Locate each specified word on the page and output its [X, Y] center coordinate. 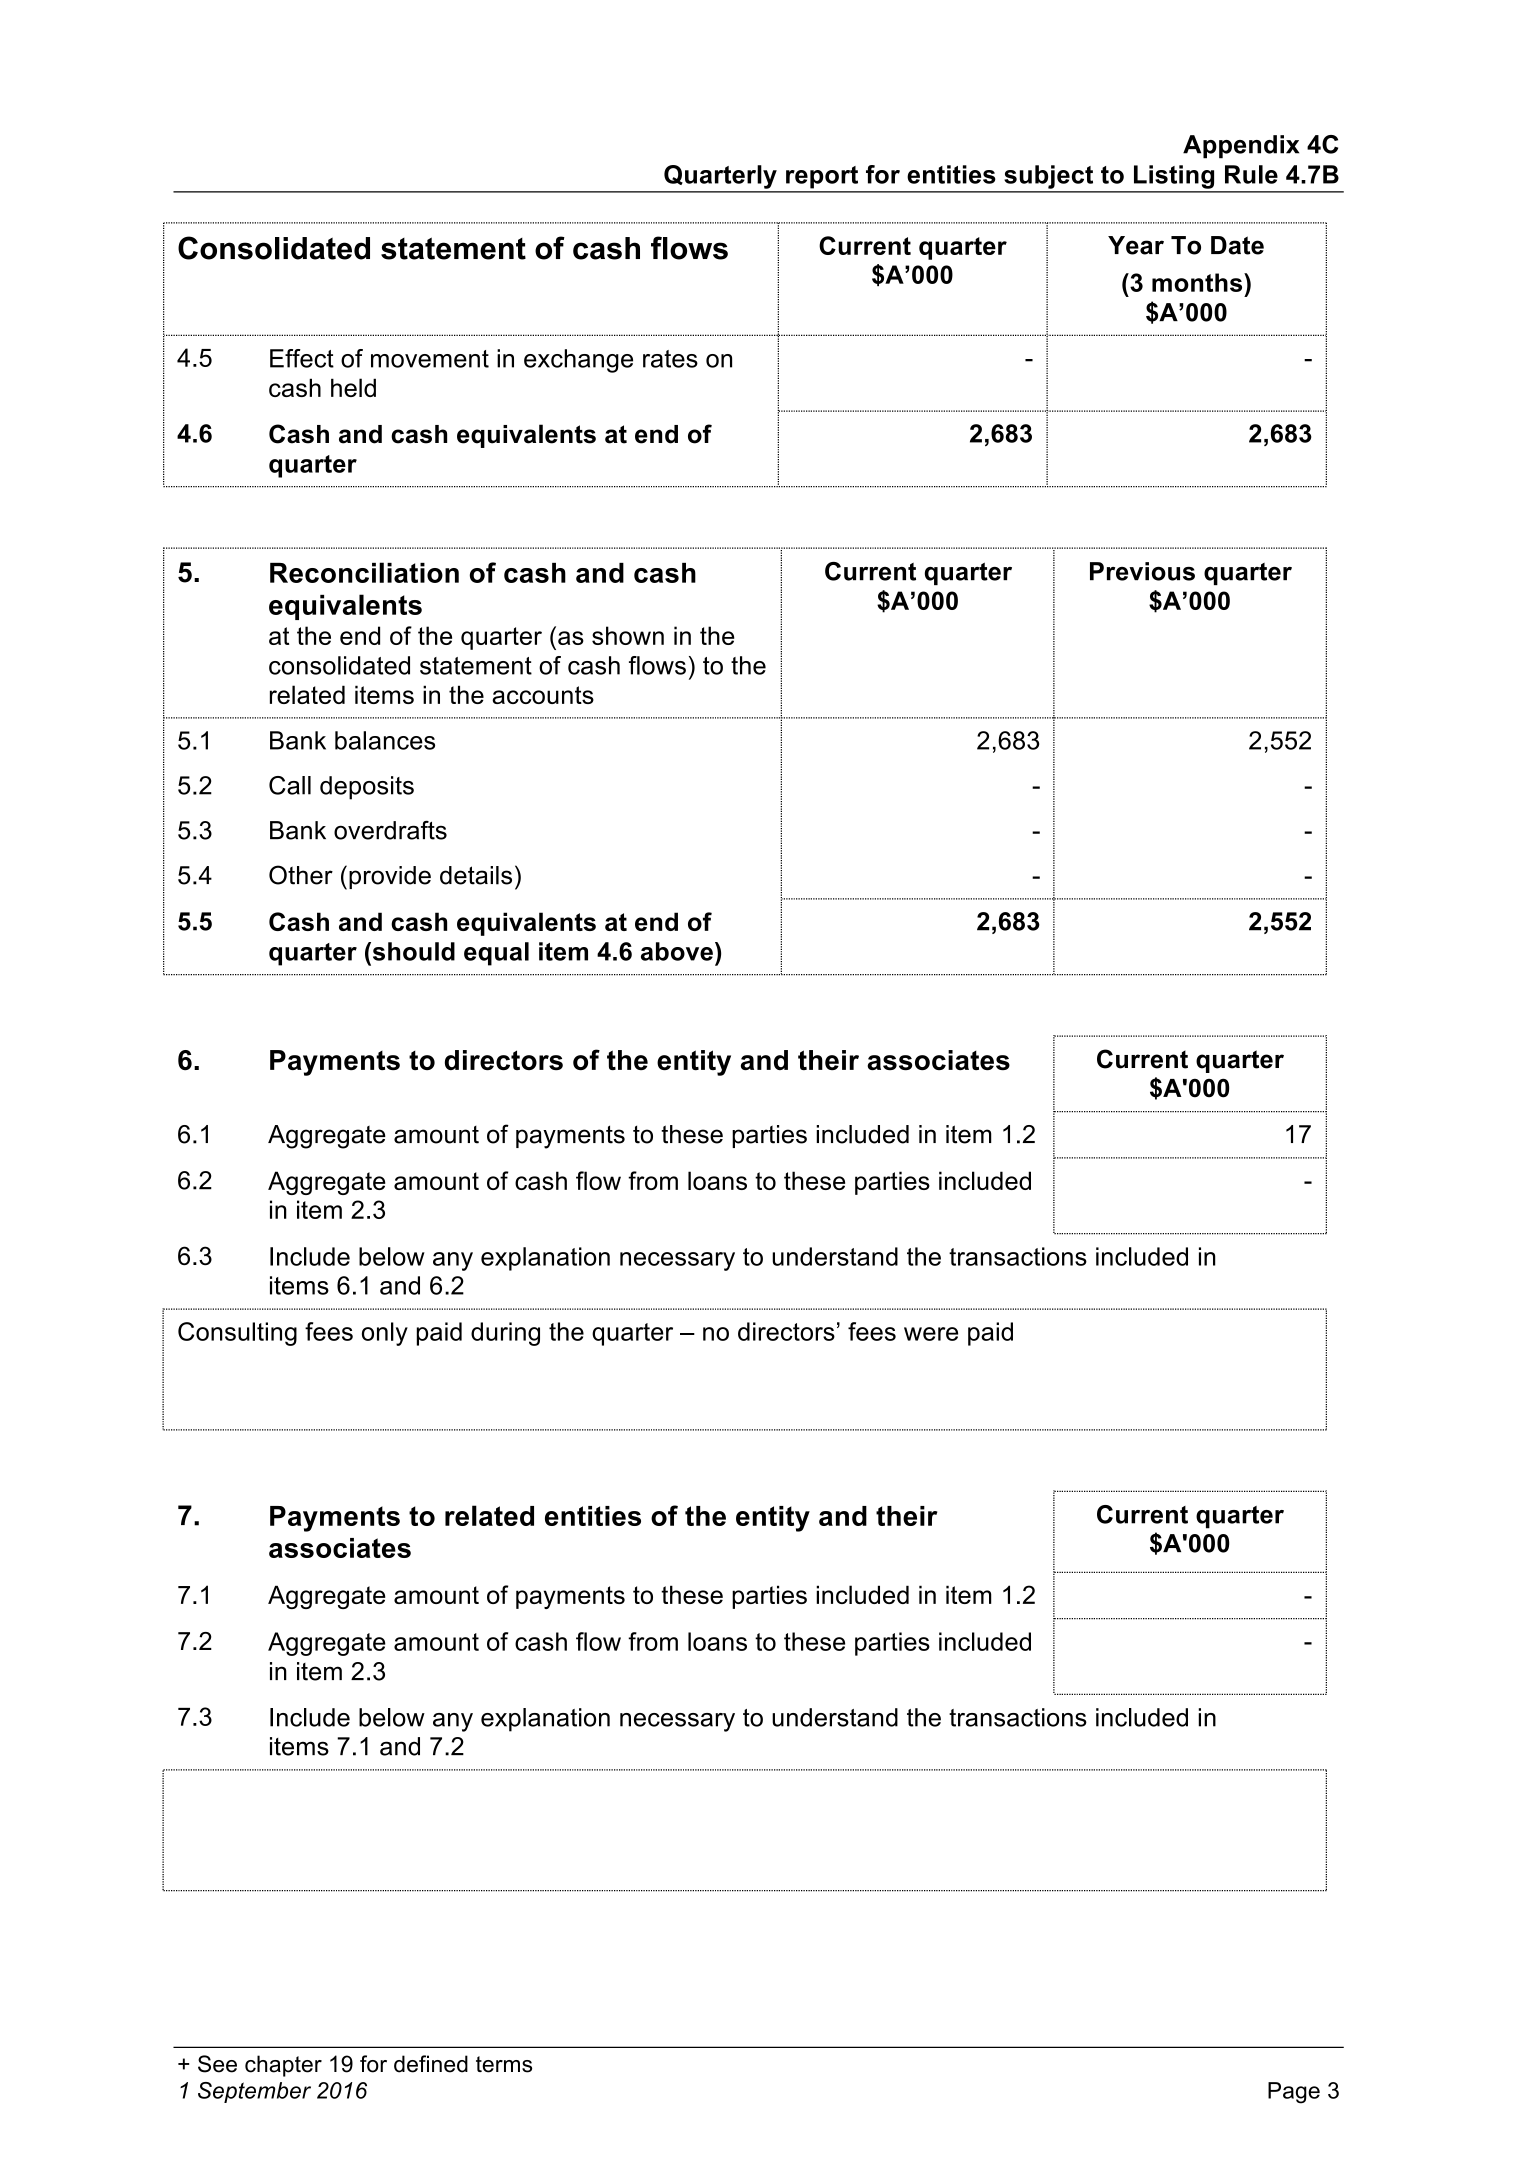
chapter [283, 2066]
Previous [1142, 571]
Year [1136, 245]
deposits [367, 788]
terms [504, 2064]
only [385, 1334]
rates [670, 359]
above [677, 951]
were [931, 1334]
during [505, 1334]
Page [1294, 2093]
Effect [302, 358]
